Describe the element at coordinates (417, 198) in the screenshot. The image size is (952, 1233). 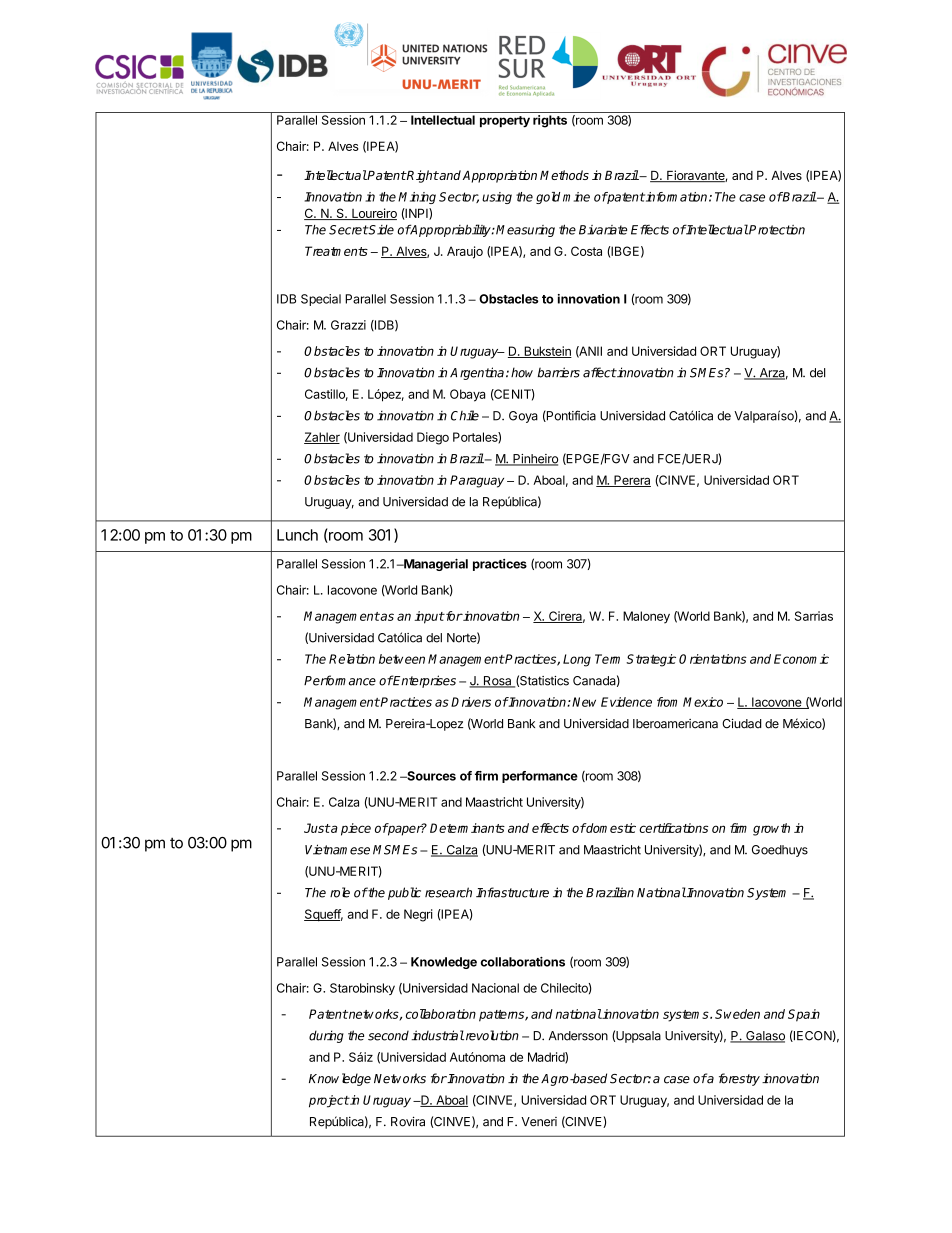
I see `Mining` at that location.
